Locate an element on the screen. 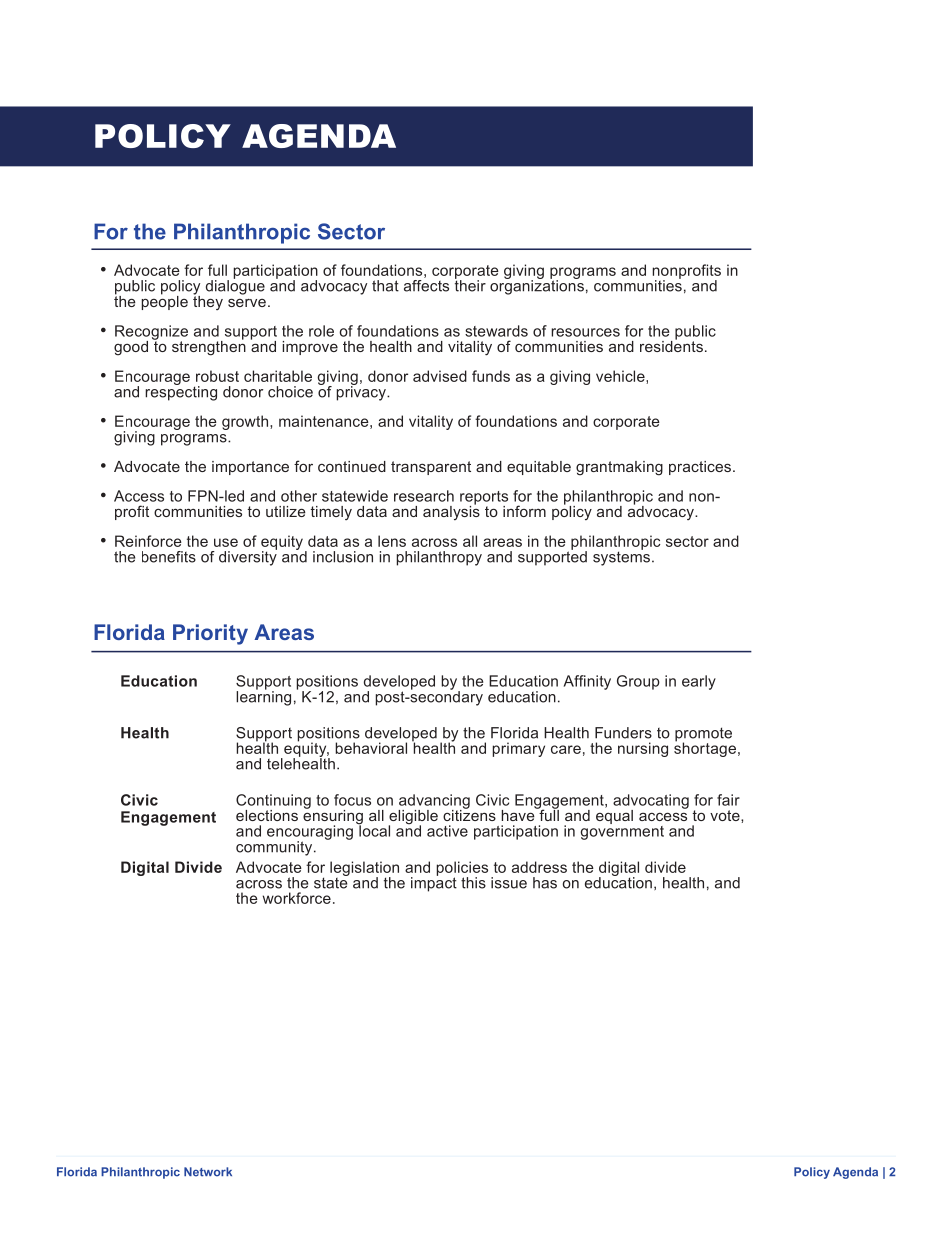 Image resolution: width=952 pixels, height=1233 pixels. elections is located at coordinates (267, 815).
